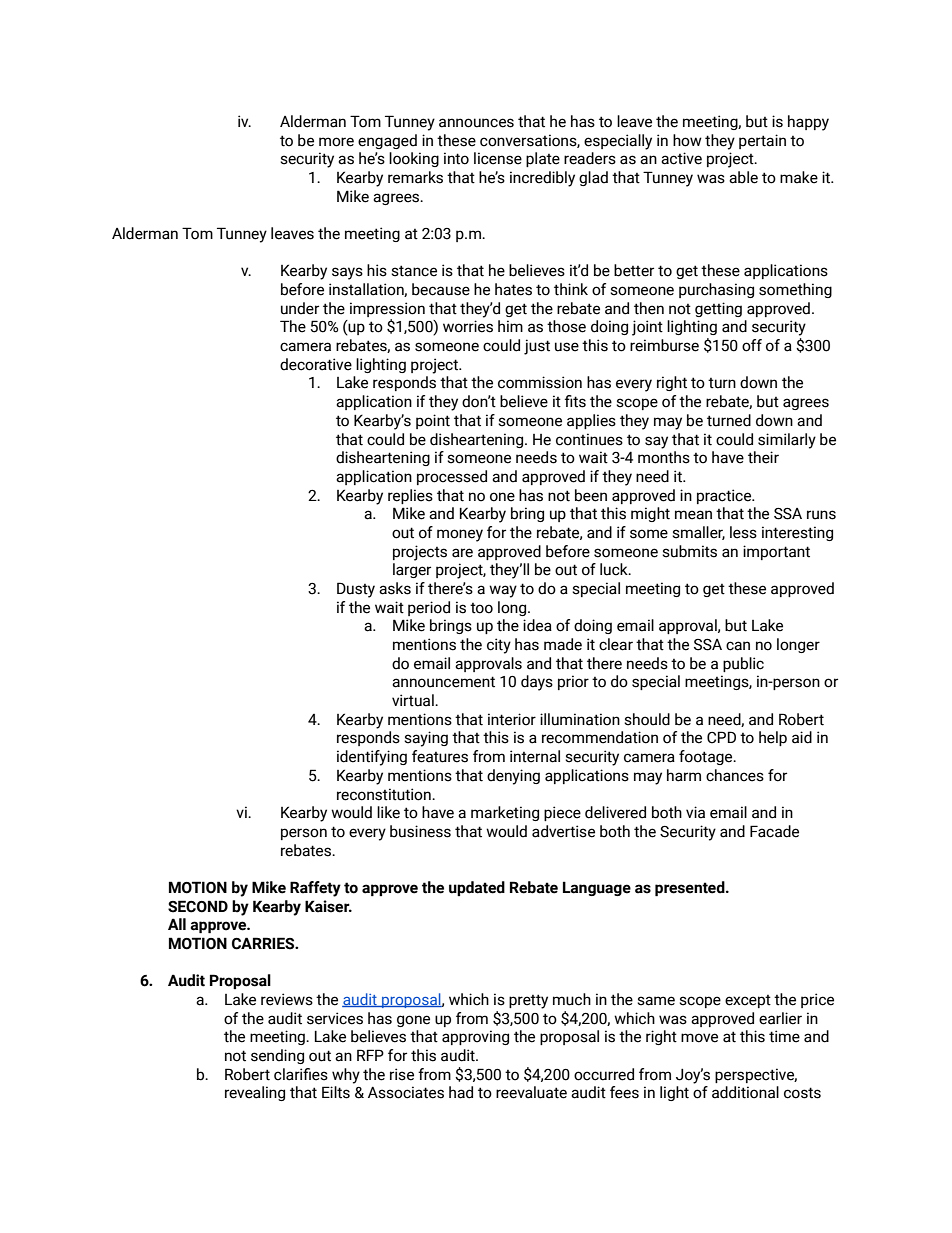  What do you see at coordinates (738, 646) in the screenshot?
I see `can` at bounding box center [738, 646].
